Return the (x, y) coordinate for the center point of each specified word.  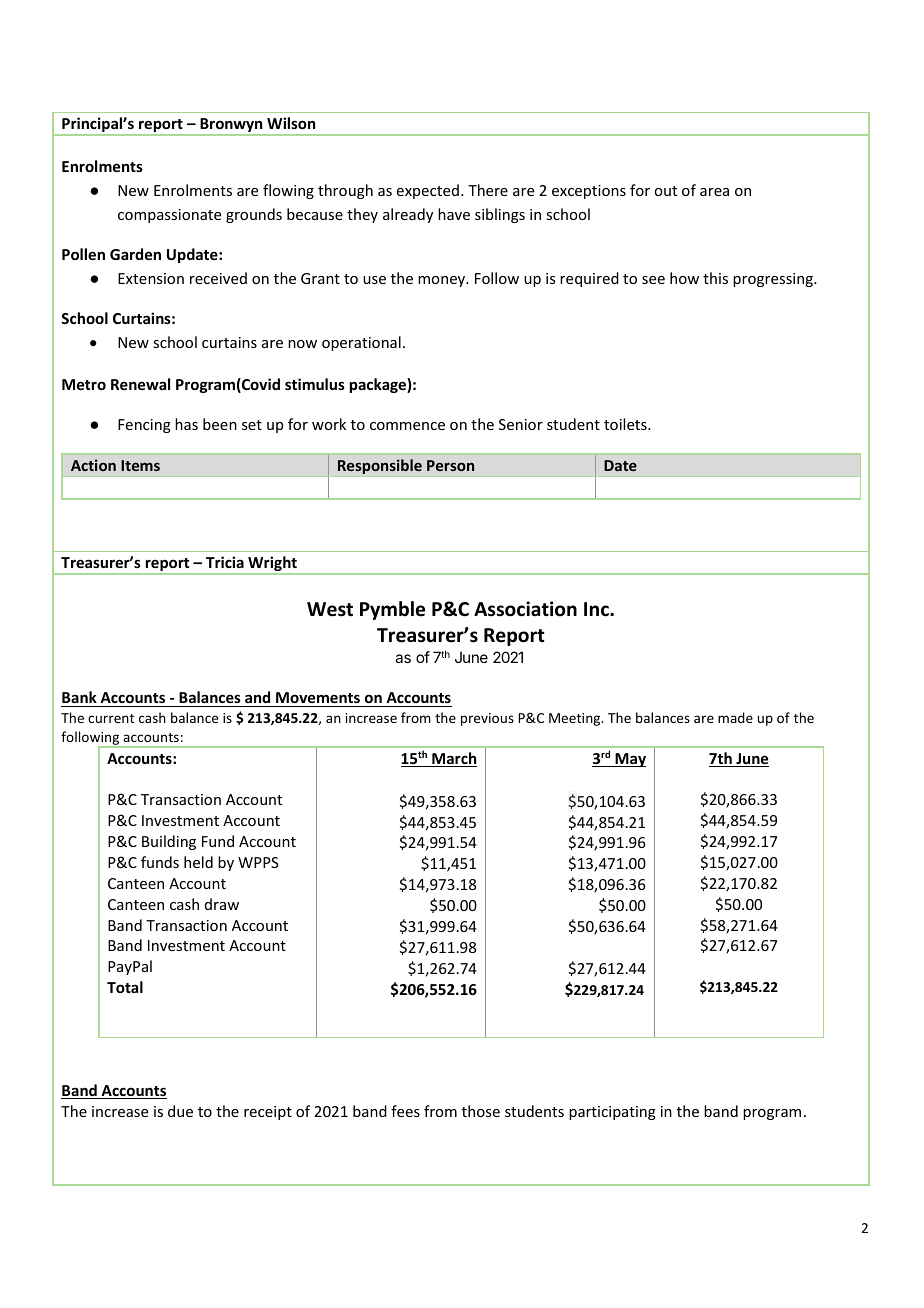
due (180, 1111)
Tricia (225, 562)
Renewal (140, 384)
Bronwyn (231, 126)
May (629, 760)
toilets (626, 424)
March (453, 759)
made (735, 717)
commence (407, 426)
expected (428, 191)
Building (169, 842)
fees (405, 1111)
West (330, 609)
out (665, 191)
